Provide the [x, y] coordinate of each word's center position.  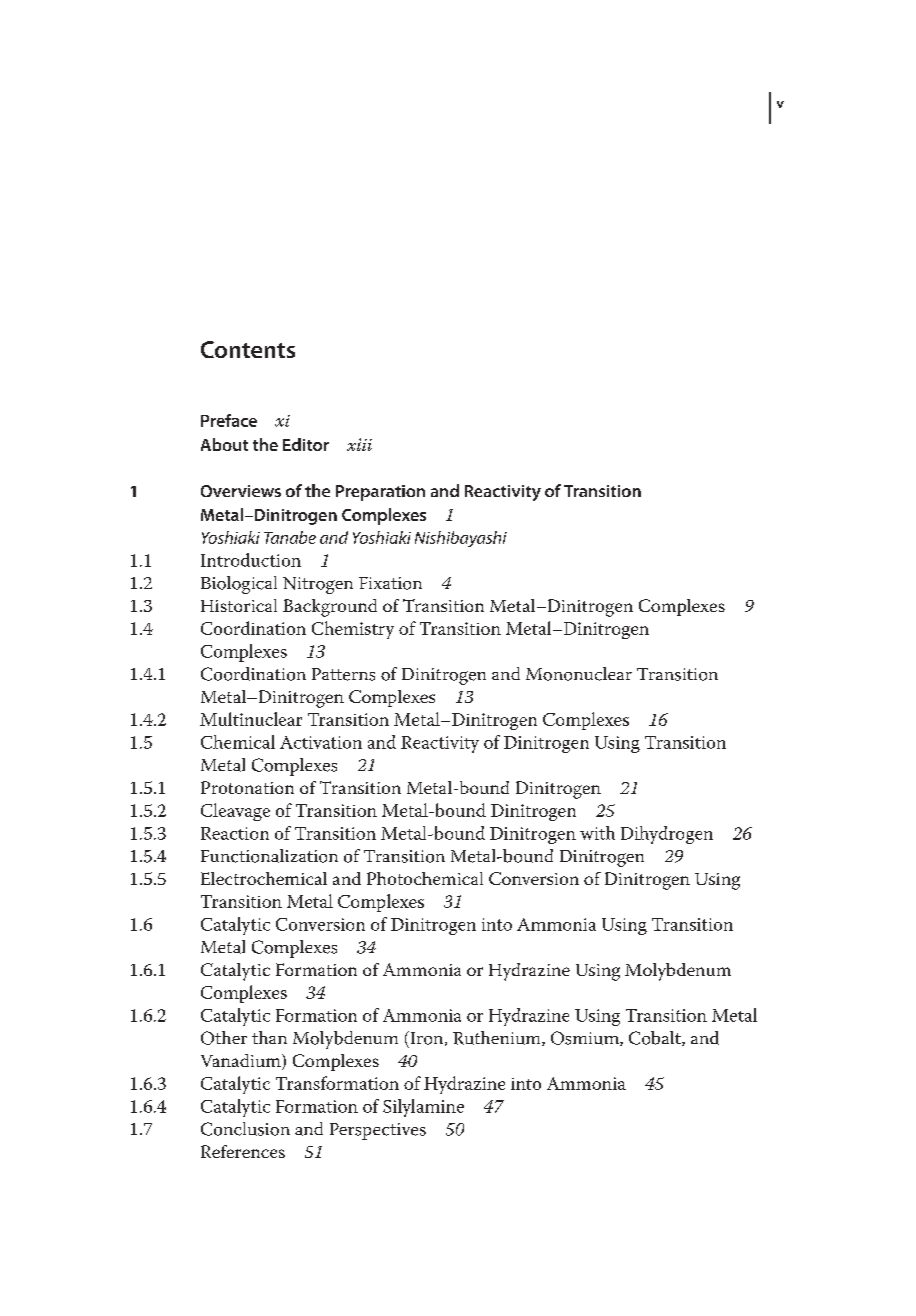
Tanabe [290, 537]
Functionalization [269, 856]
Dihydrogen [667, 835]
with [597, 833]
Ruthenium [498, 1038]
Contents [248, 349]
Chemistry [353, 630]
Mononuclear [579, 674]
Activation [321, 742]
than [269, 1037]
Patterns [343, 674]
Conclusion [245, 1129]
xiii [359, 444]
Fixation [390, 583]
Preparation [380, 493]
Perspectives [378, 1131]
